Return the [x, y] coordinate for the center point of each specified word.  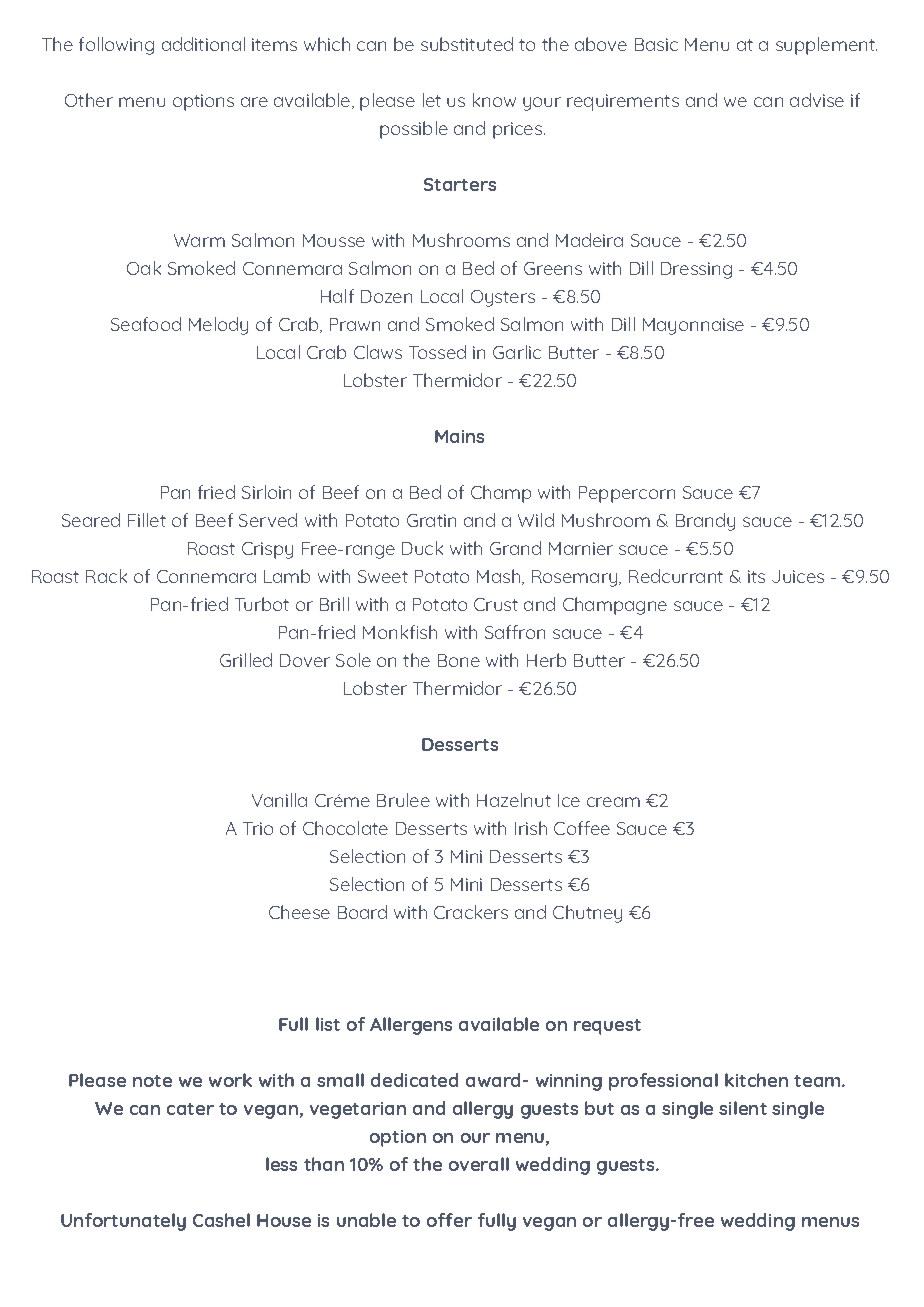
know [494, 100]
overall [479, 1164]
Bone [459, 660]
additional [203, 44]
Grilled [246, 660]
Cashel [221, 1220]
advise [817, 100]
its [756, 576]
